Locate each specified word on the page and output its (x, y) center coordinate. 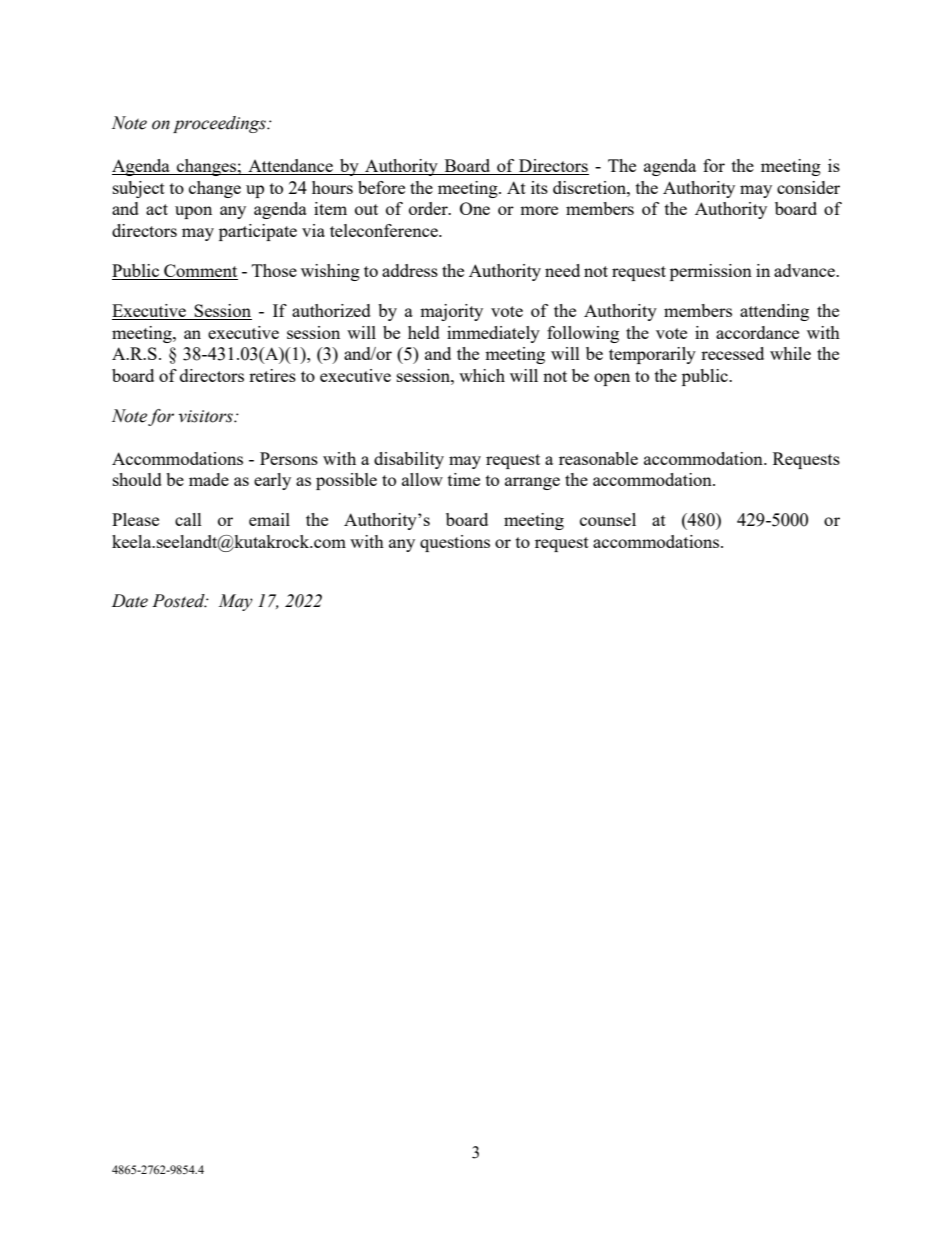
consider (808, 187)
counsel (608, 519)
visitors (206, 416)
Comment (200, 272)
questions (455, 543)
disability (409, 460)
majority (451, 312)
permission (711, 272)
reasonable (598, 458)
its (539, 187)
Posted (179, 601)
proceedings (220, 124)
